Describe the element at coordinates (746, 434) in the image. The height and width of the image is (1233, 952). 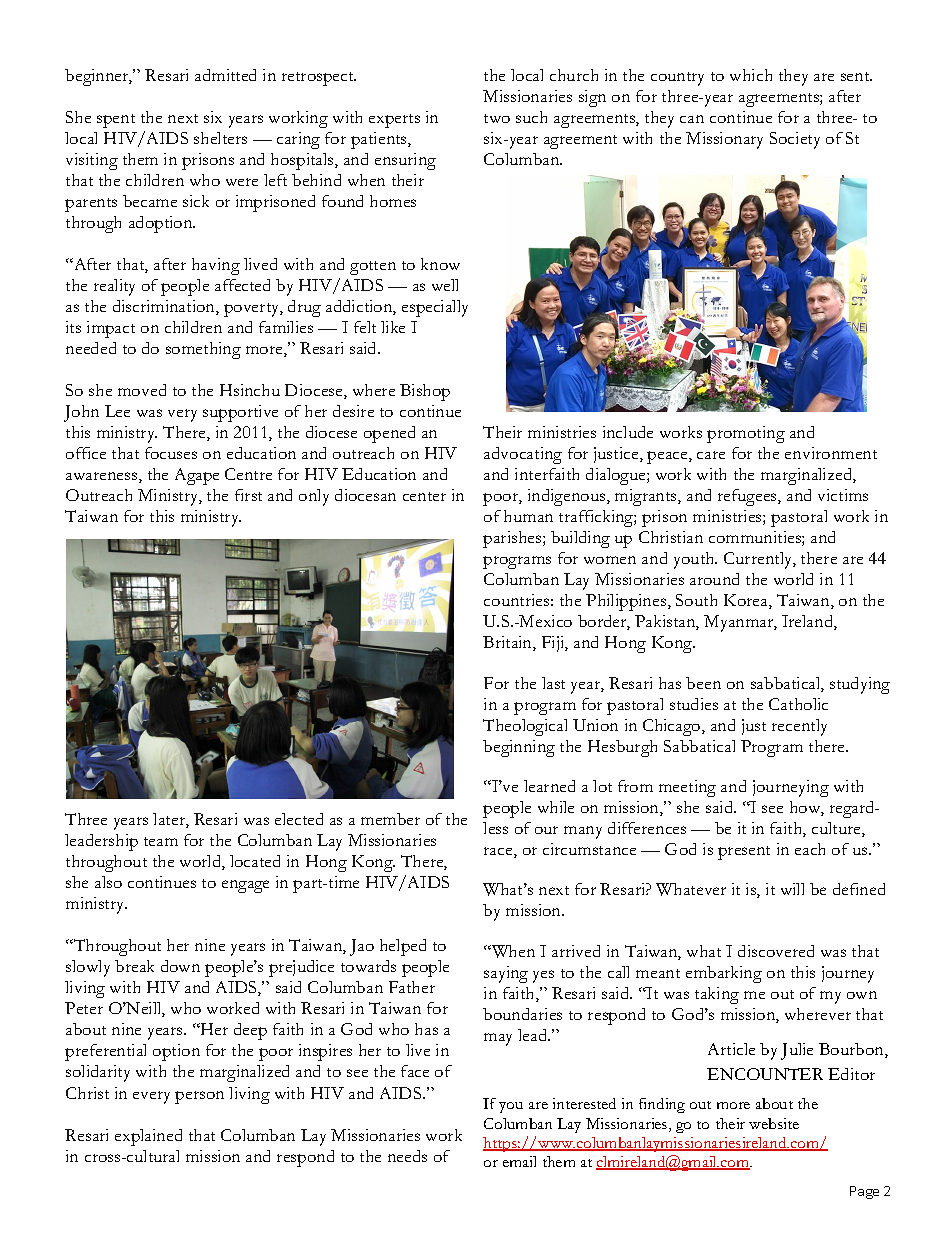
I see `promoting` at that location.
